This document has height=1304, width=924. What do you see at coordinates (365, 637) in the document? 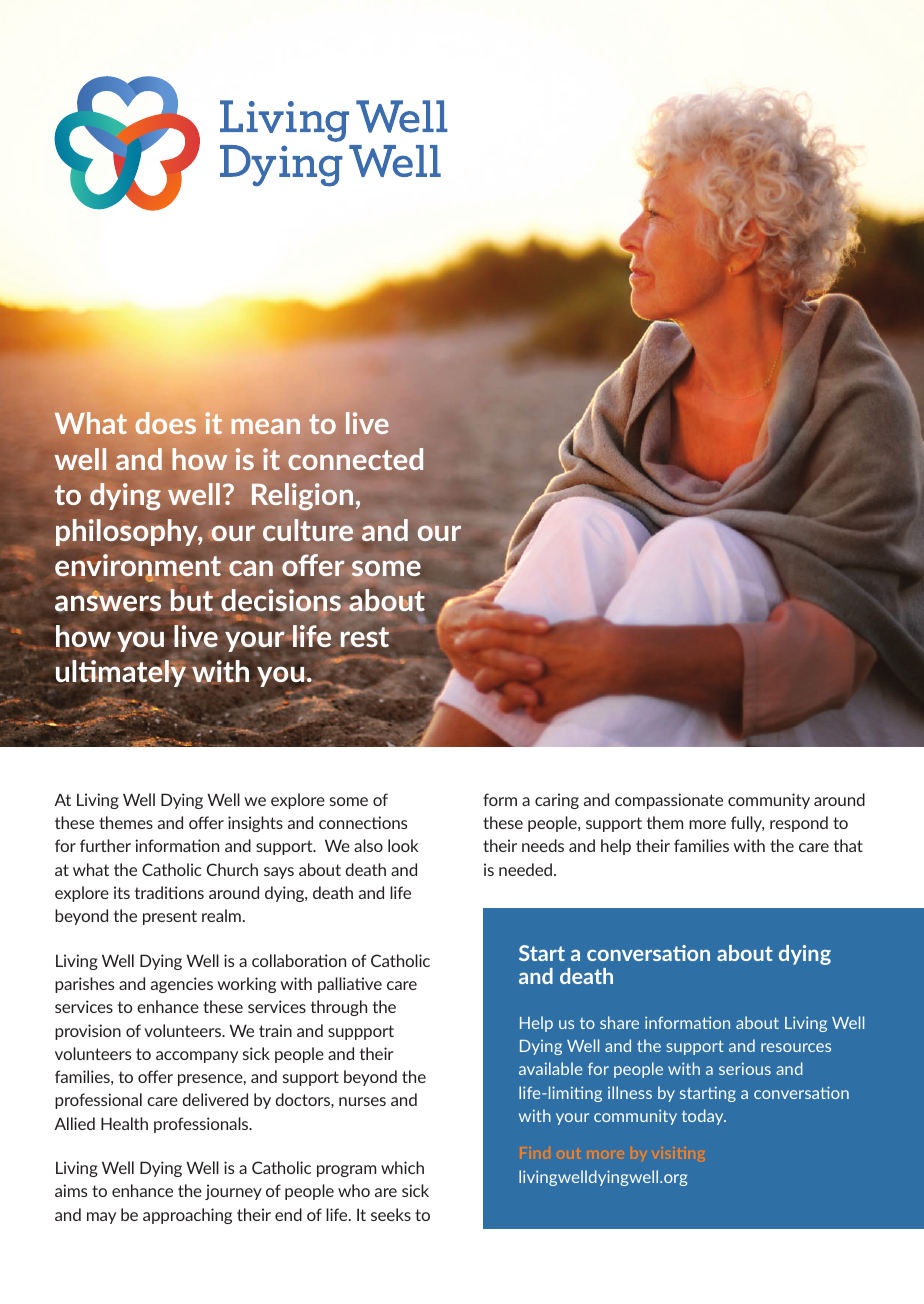
I see `rest` at bounding box center [365, 637].
